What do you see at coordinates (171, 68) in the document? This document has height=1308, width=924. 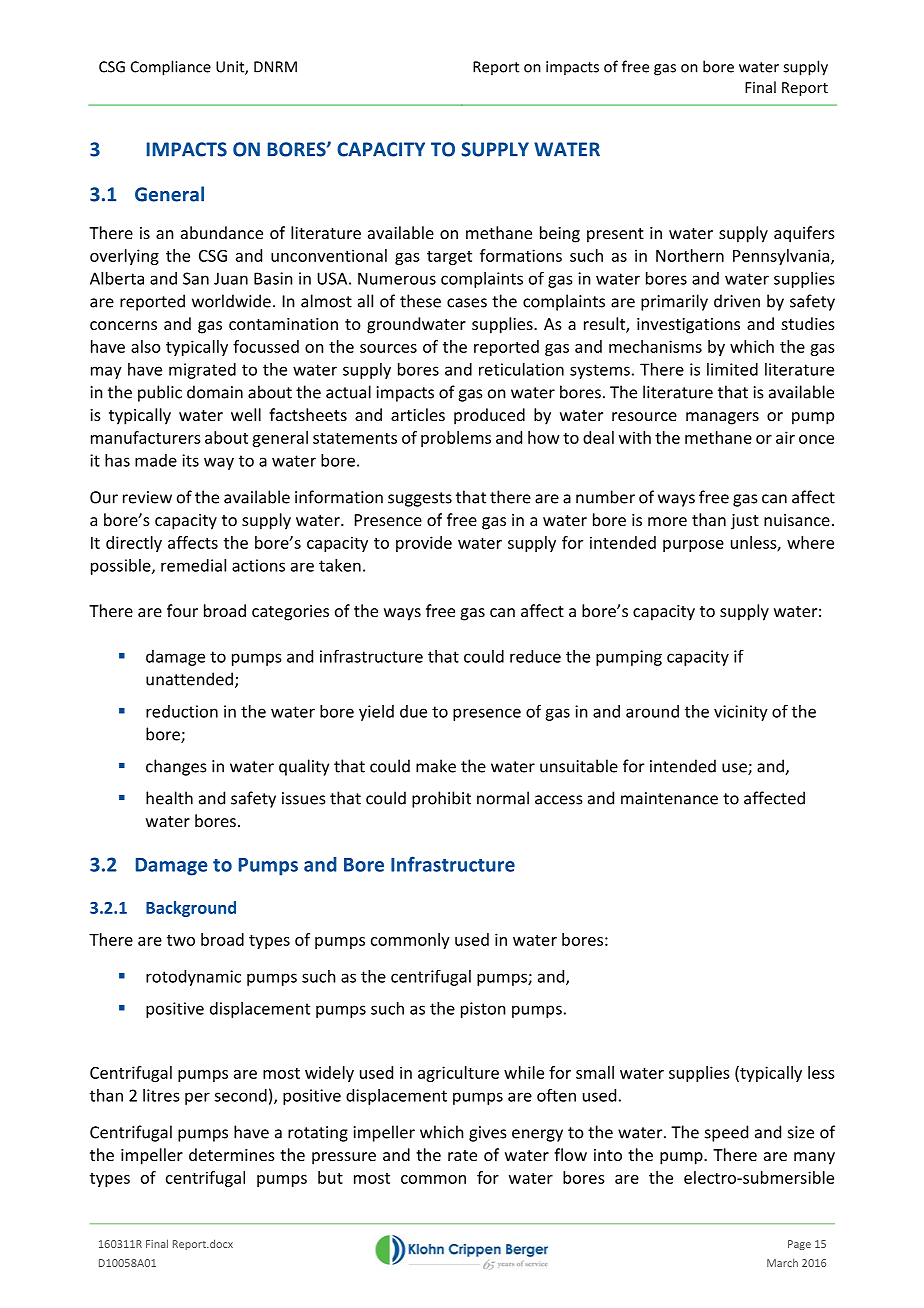 I see `Compliance` at bounding box center [171, 68].
